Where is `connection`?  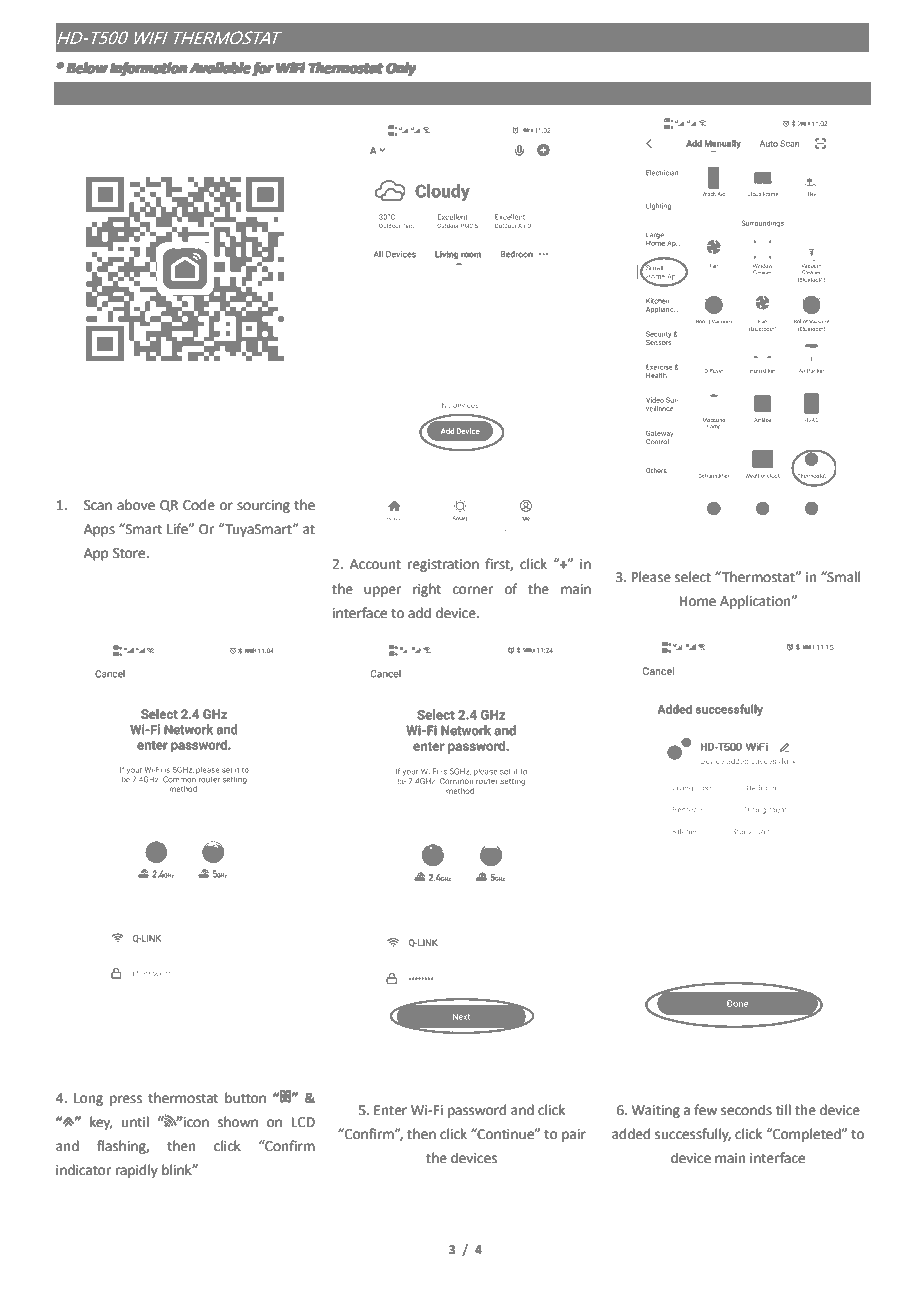 connection is located at coordinates (184, 92).
